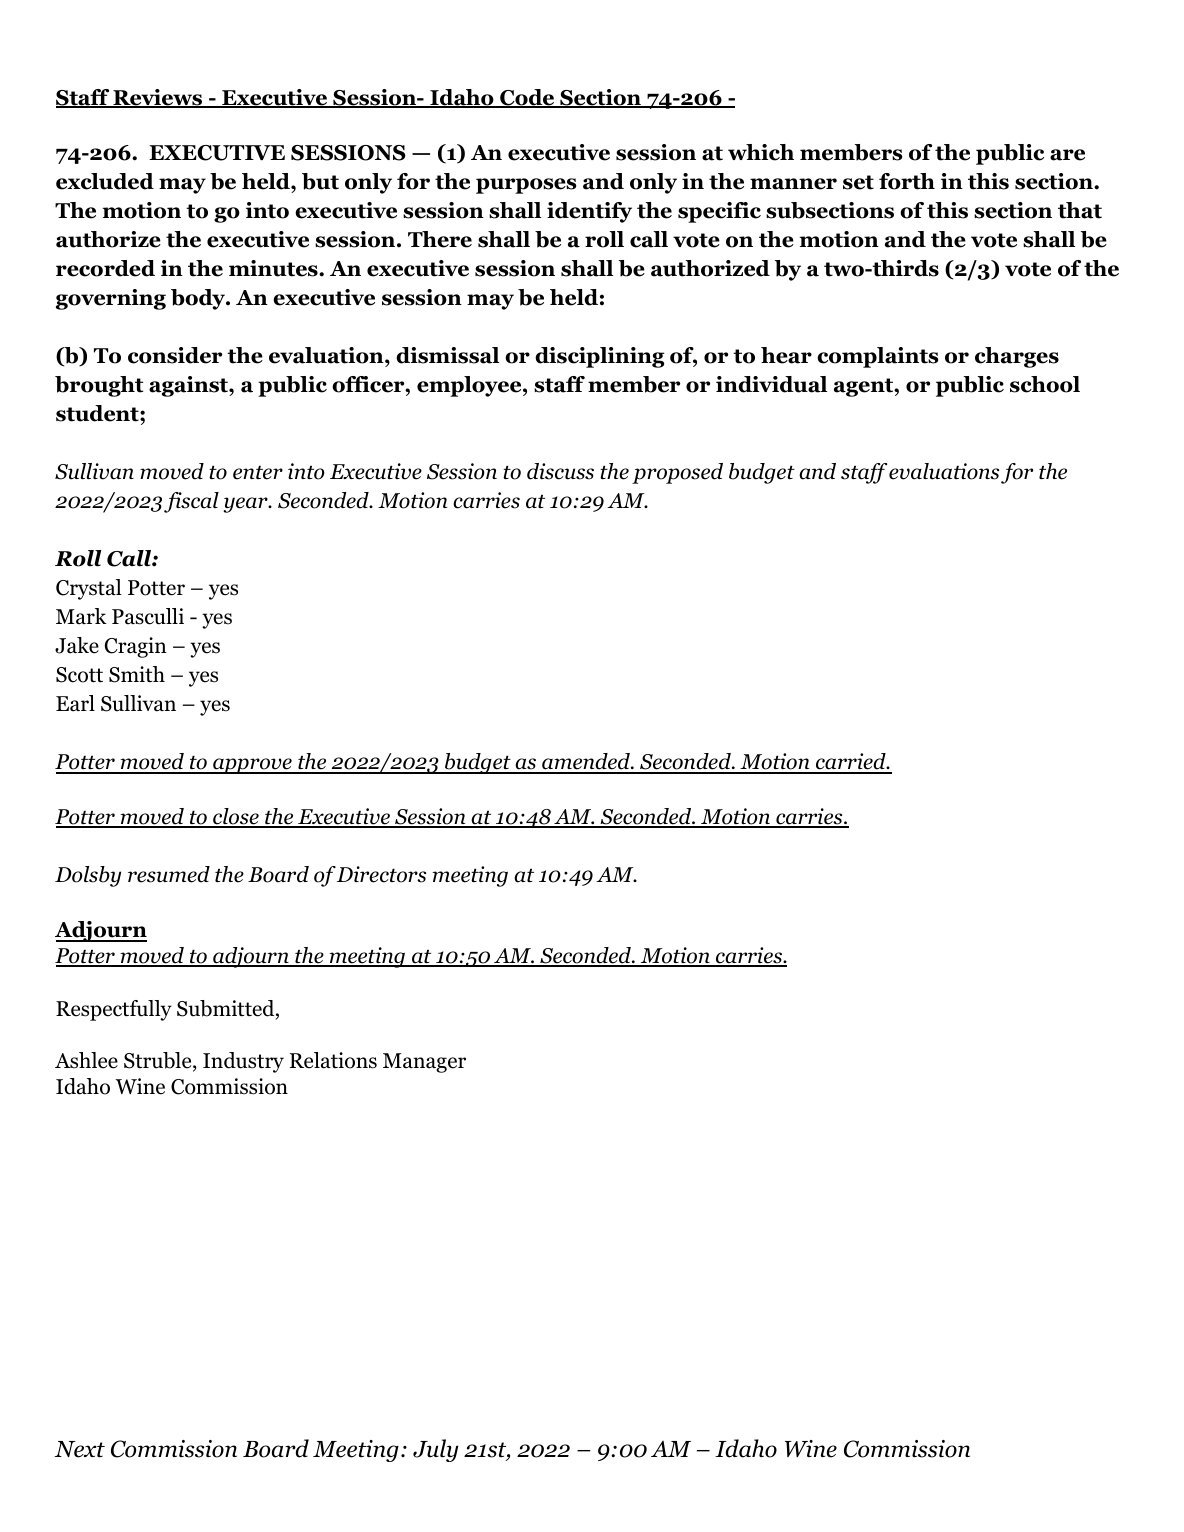 This screenshot has width=1184, height=1532. What do you see at coordinates (907, 181) in the screenshot?
I see `forth` at bounding box center [907, 181].
